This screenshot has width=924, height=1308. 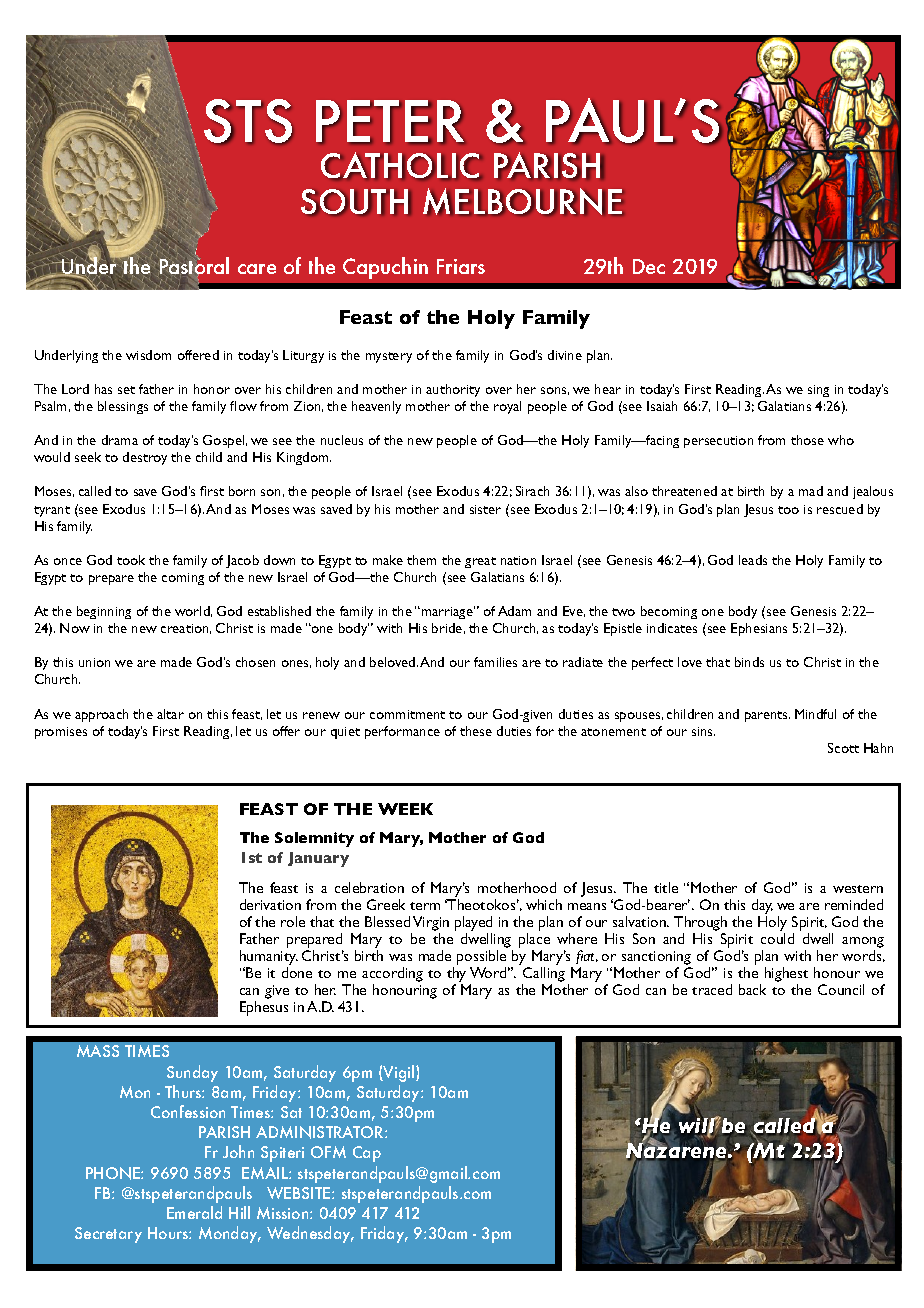 What do you see at coordinates (649, 266) in the screenshot?
I see `Dec` at bounding box center [649, 266].
